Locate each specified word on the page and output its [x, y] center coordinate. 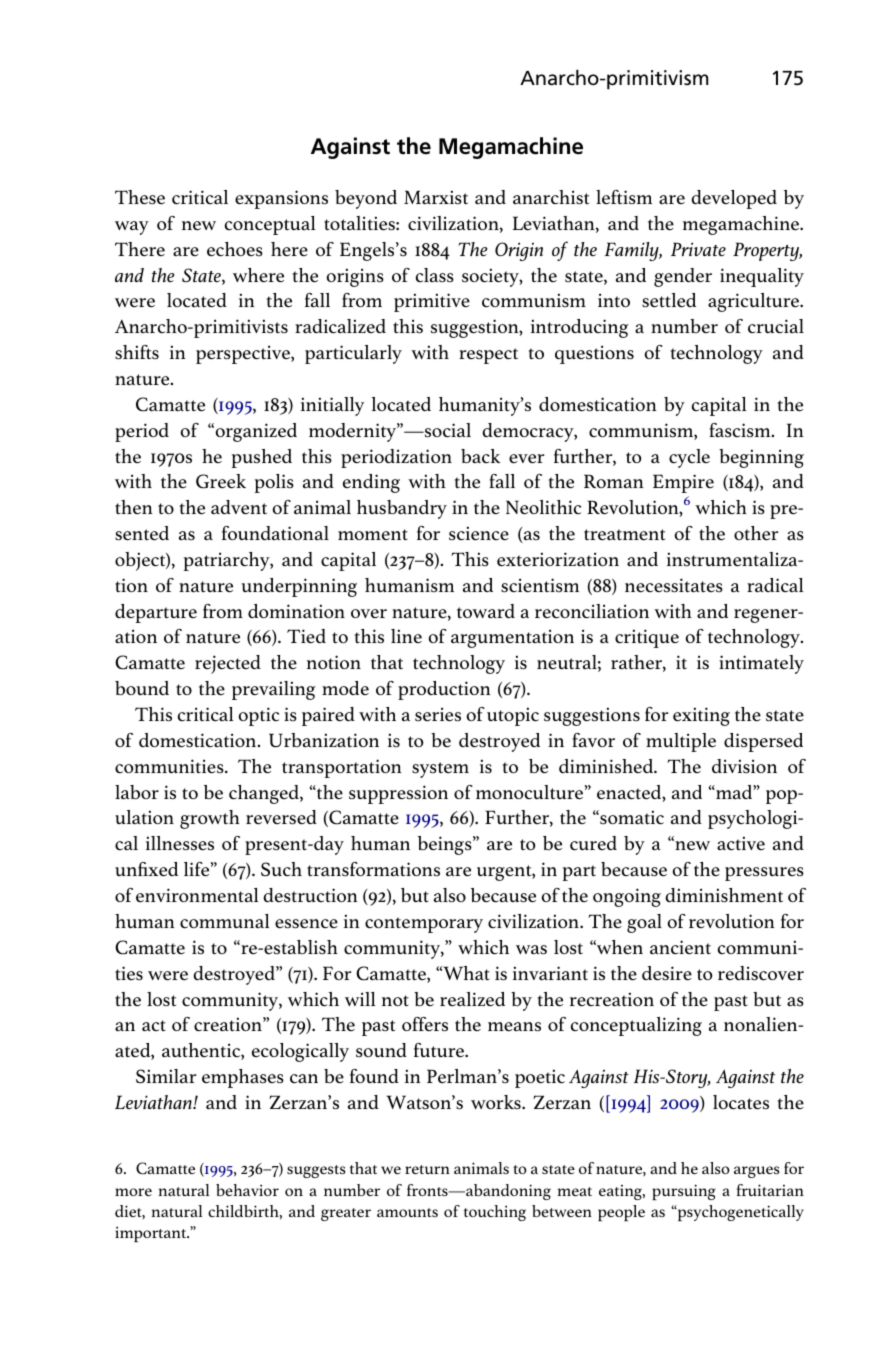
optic [258, 716]
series [438, 714]
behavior [247, 1190]
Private [698, 249]
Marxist [436, 197]
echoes [235, 249]
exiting [701, 716]
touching [495, 1213]
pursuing [684, 1192]
